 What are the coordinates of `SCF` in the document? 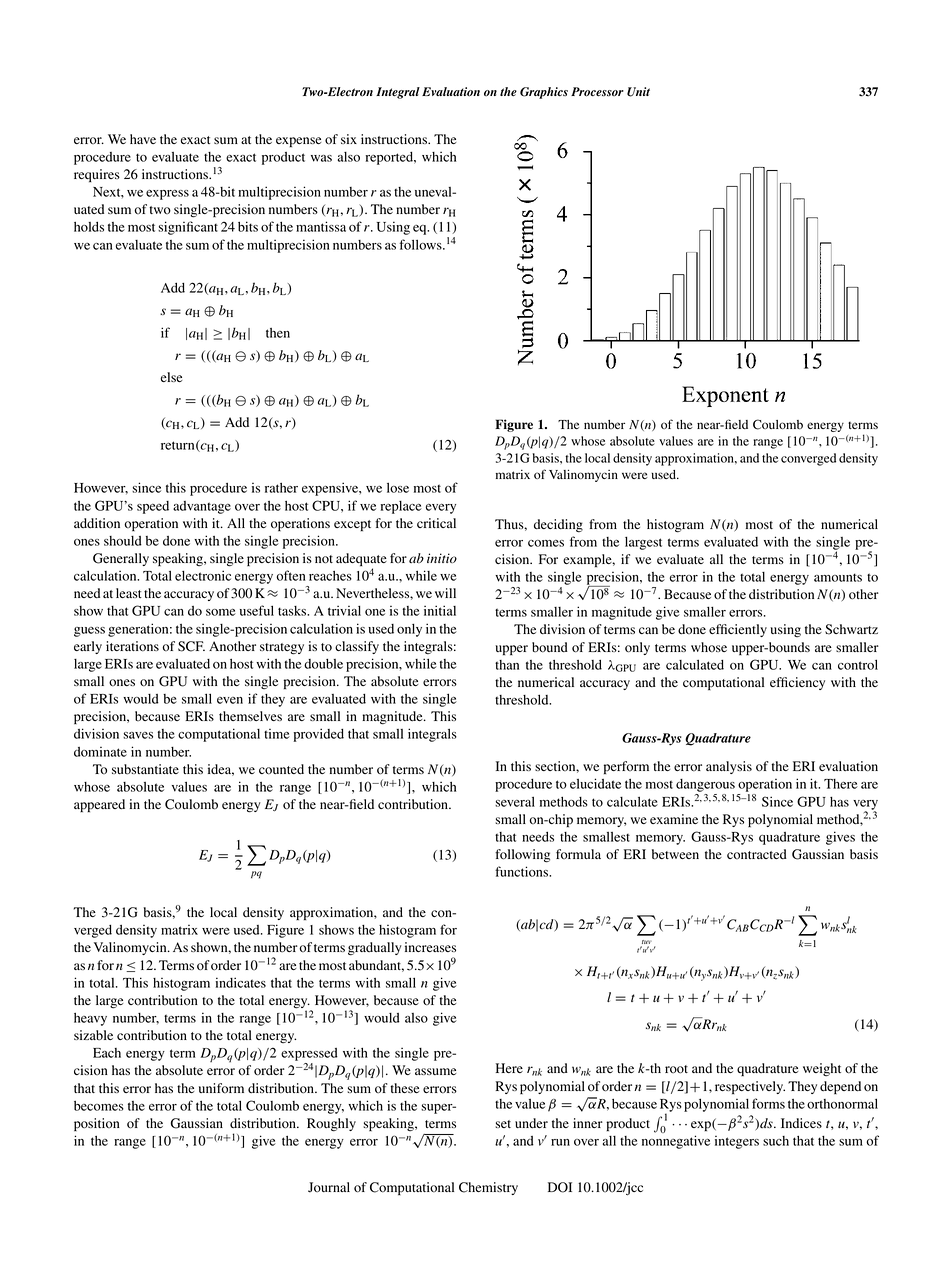 It's located at (191, 646).
